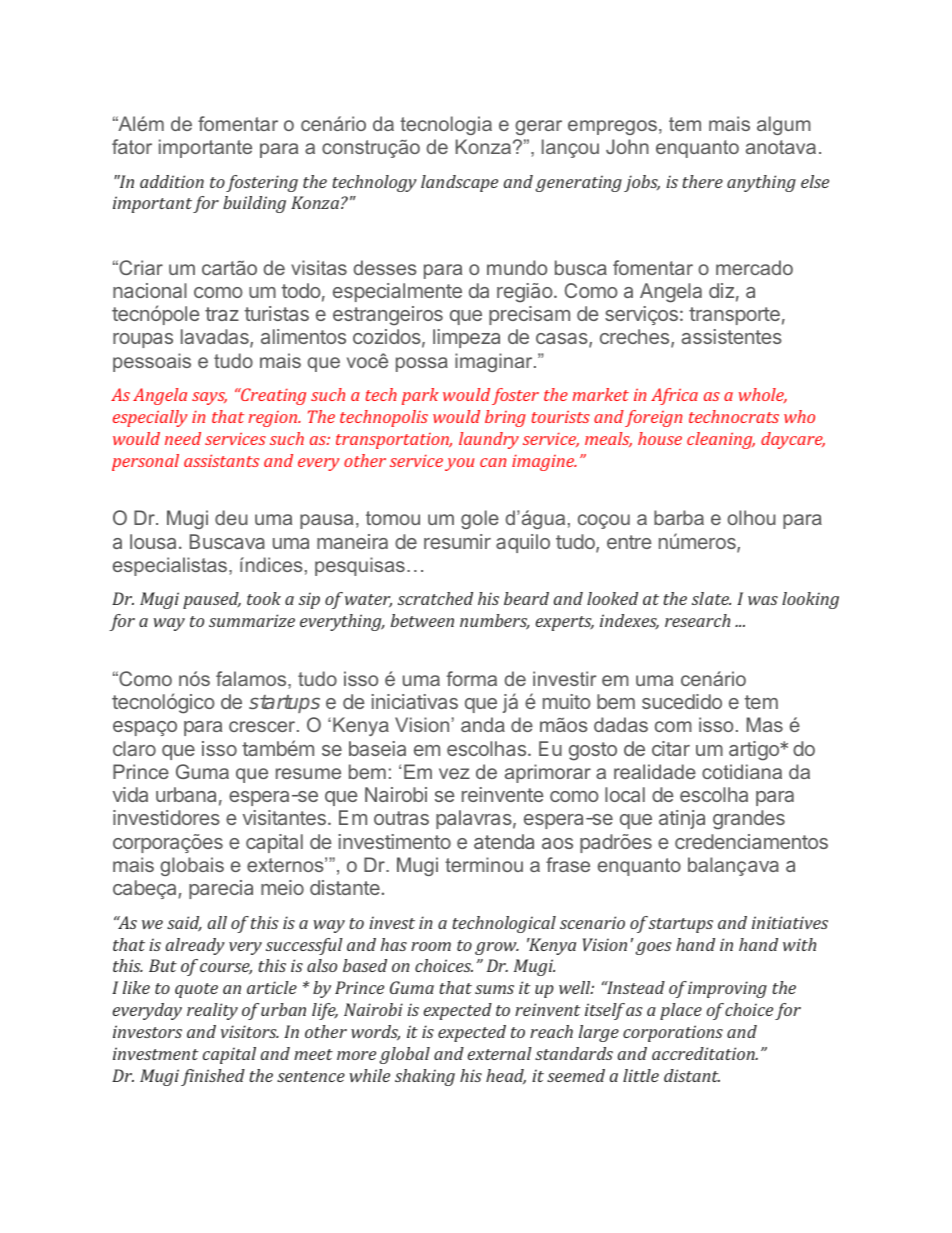  I want to click on cleaning, so click(721, 440).
